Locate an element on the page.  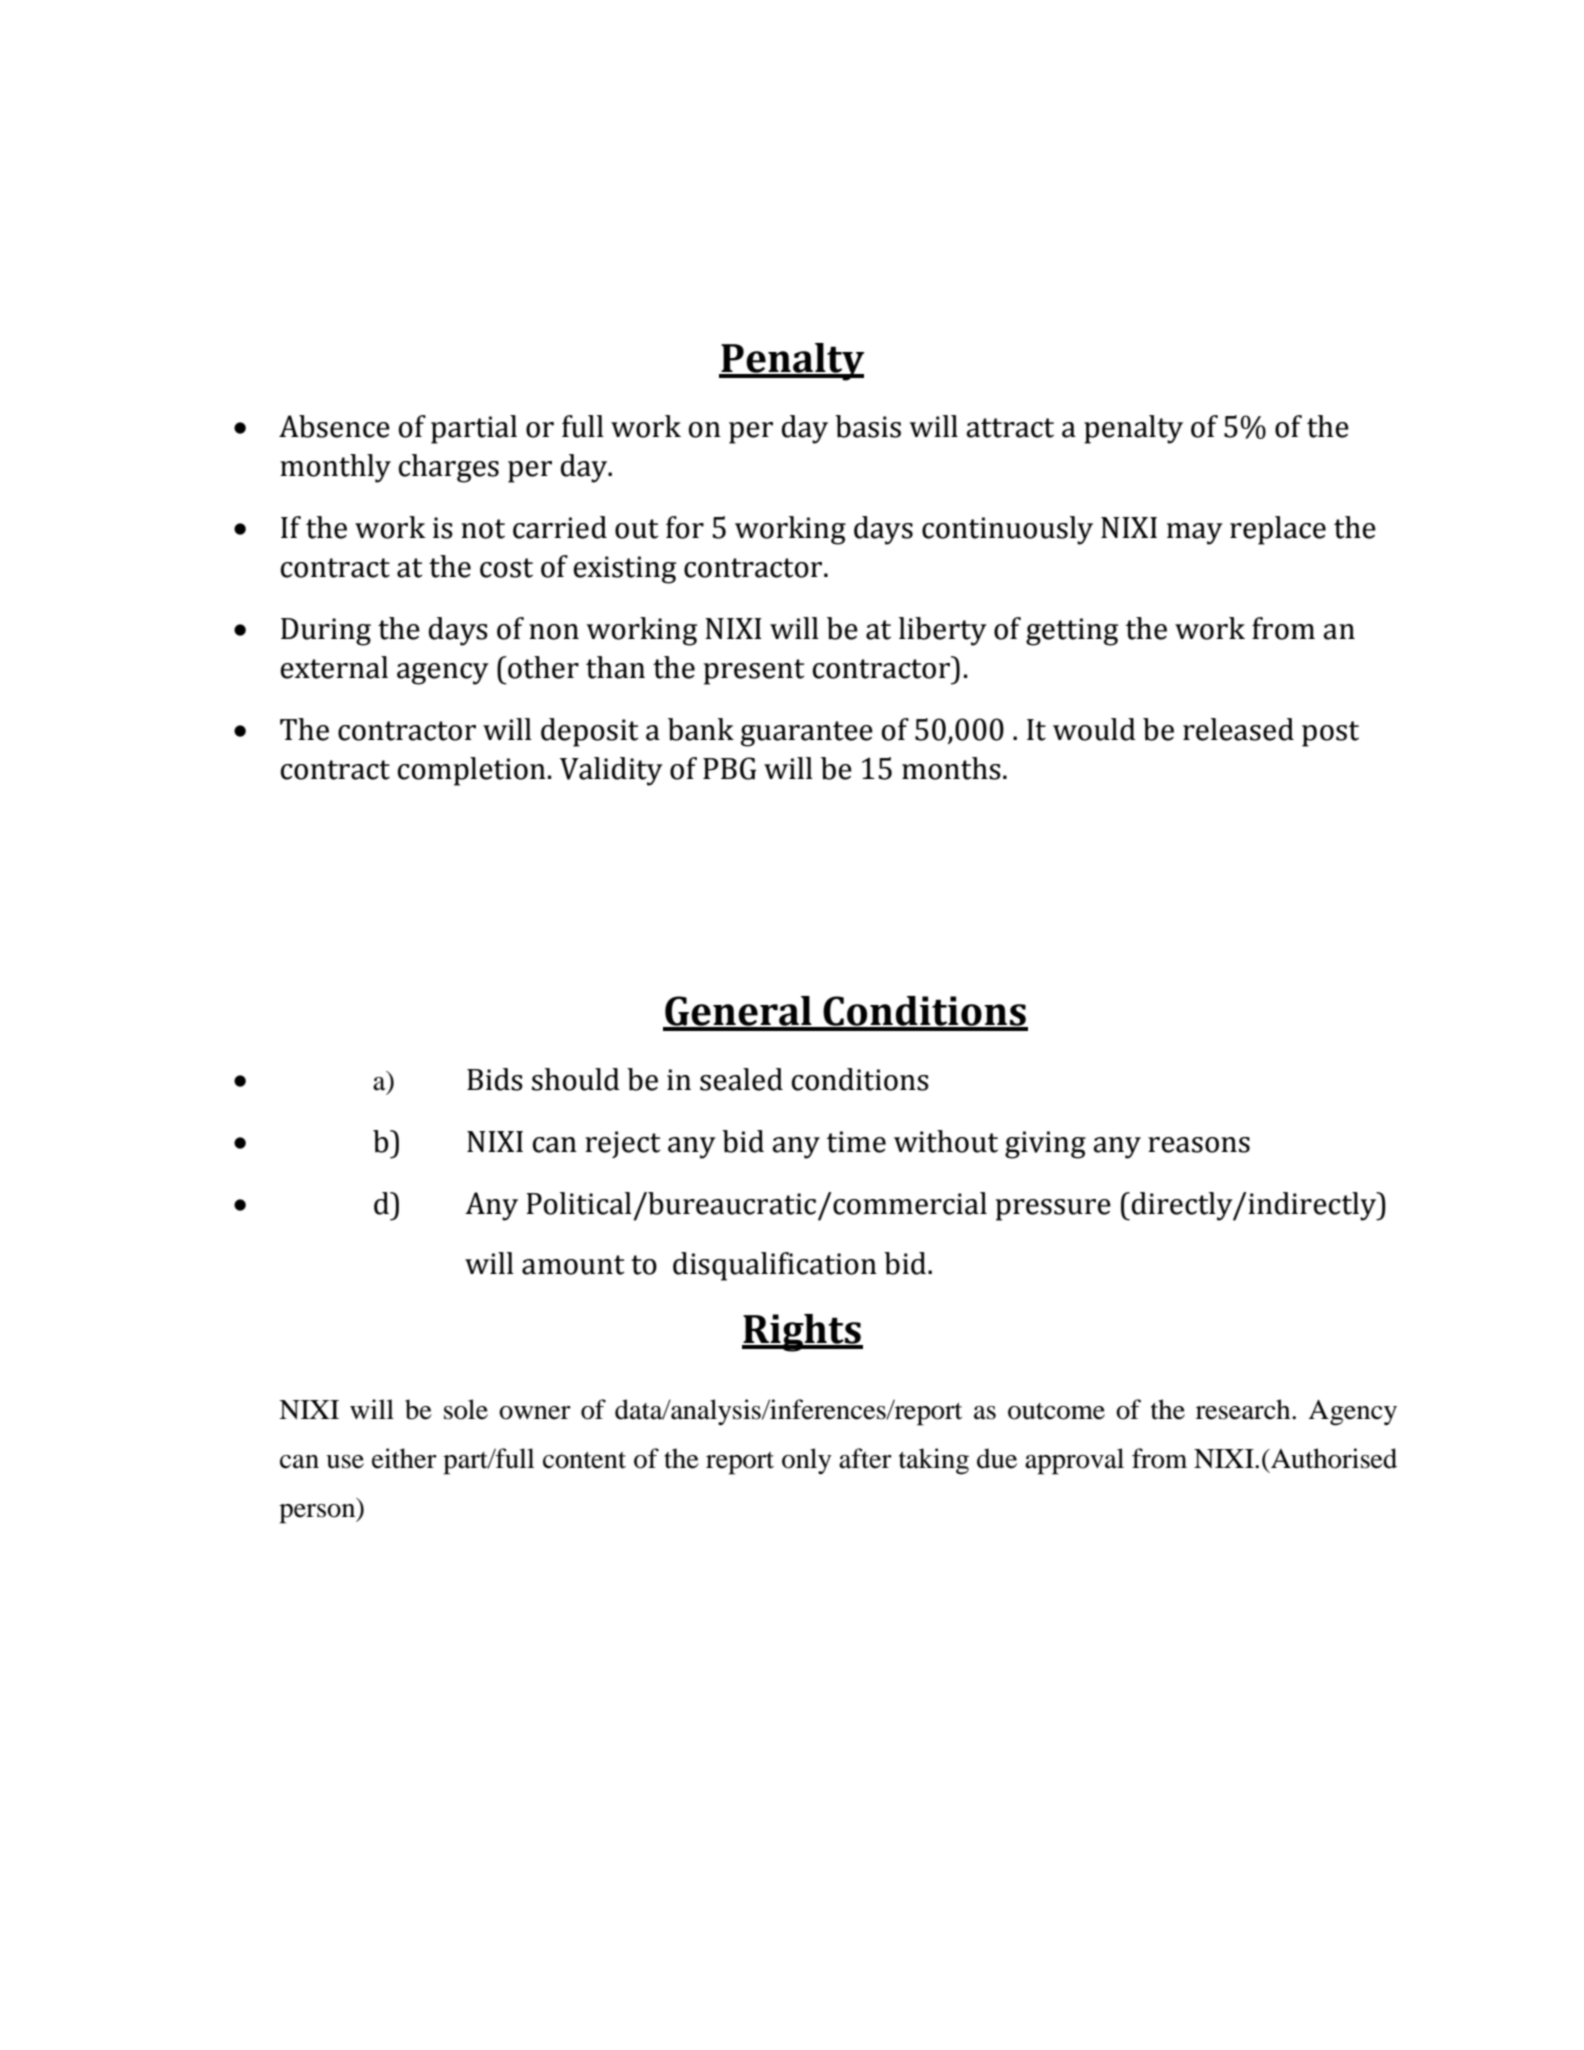
sealed is located at coordinates (741, 1079).
